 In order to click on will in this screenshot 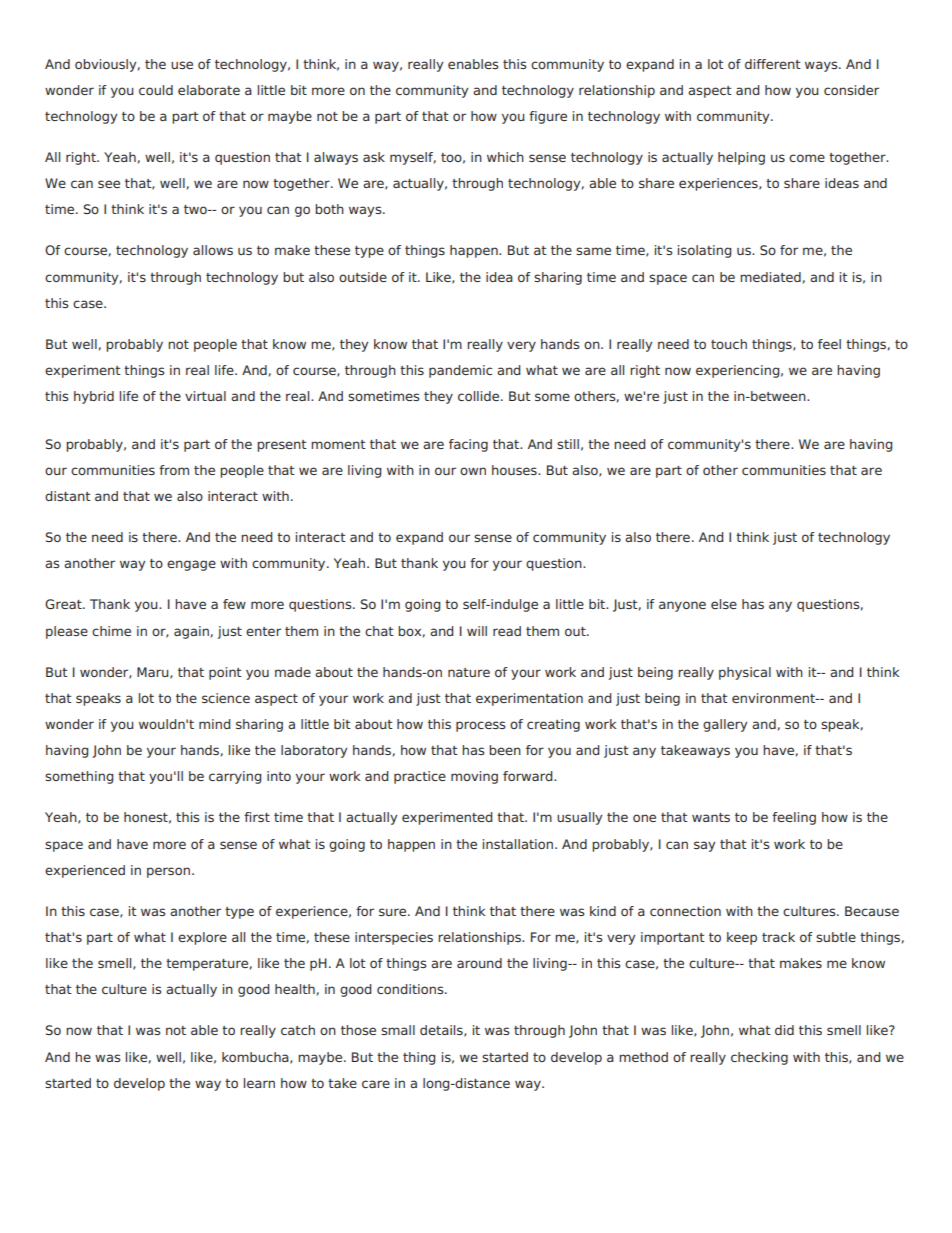, I will do `click(477, 631)`.
